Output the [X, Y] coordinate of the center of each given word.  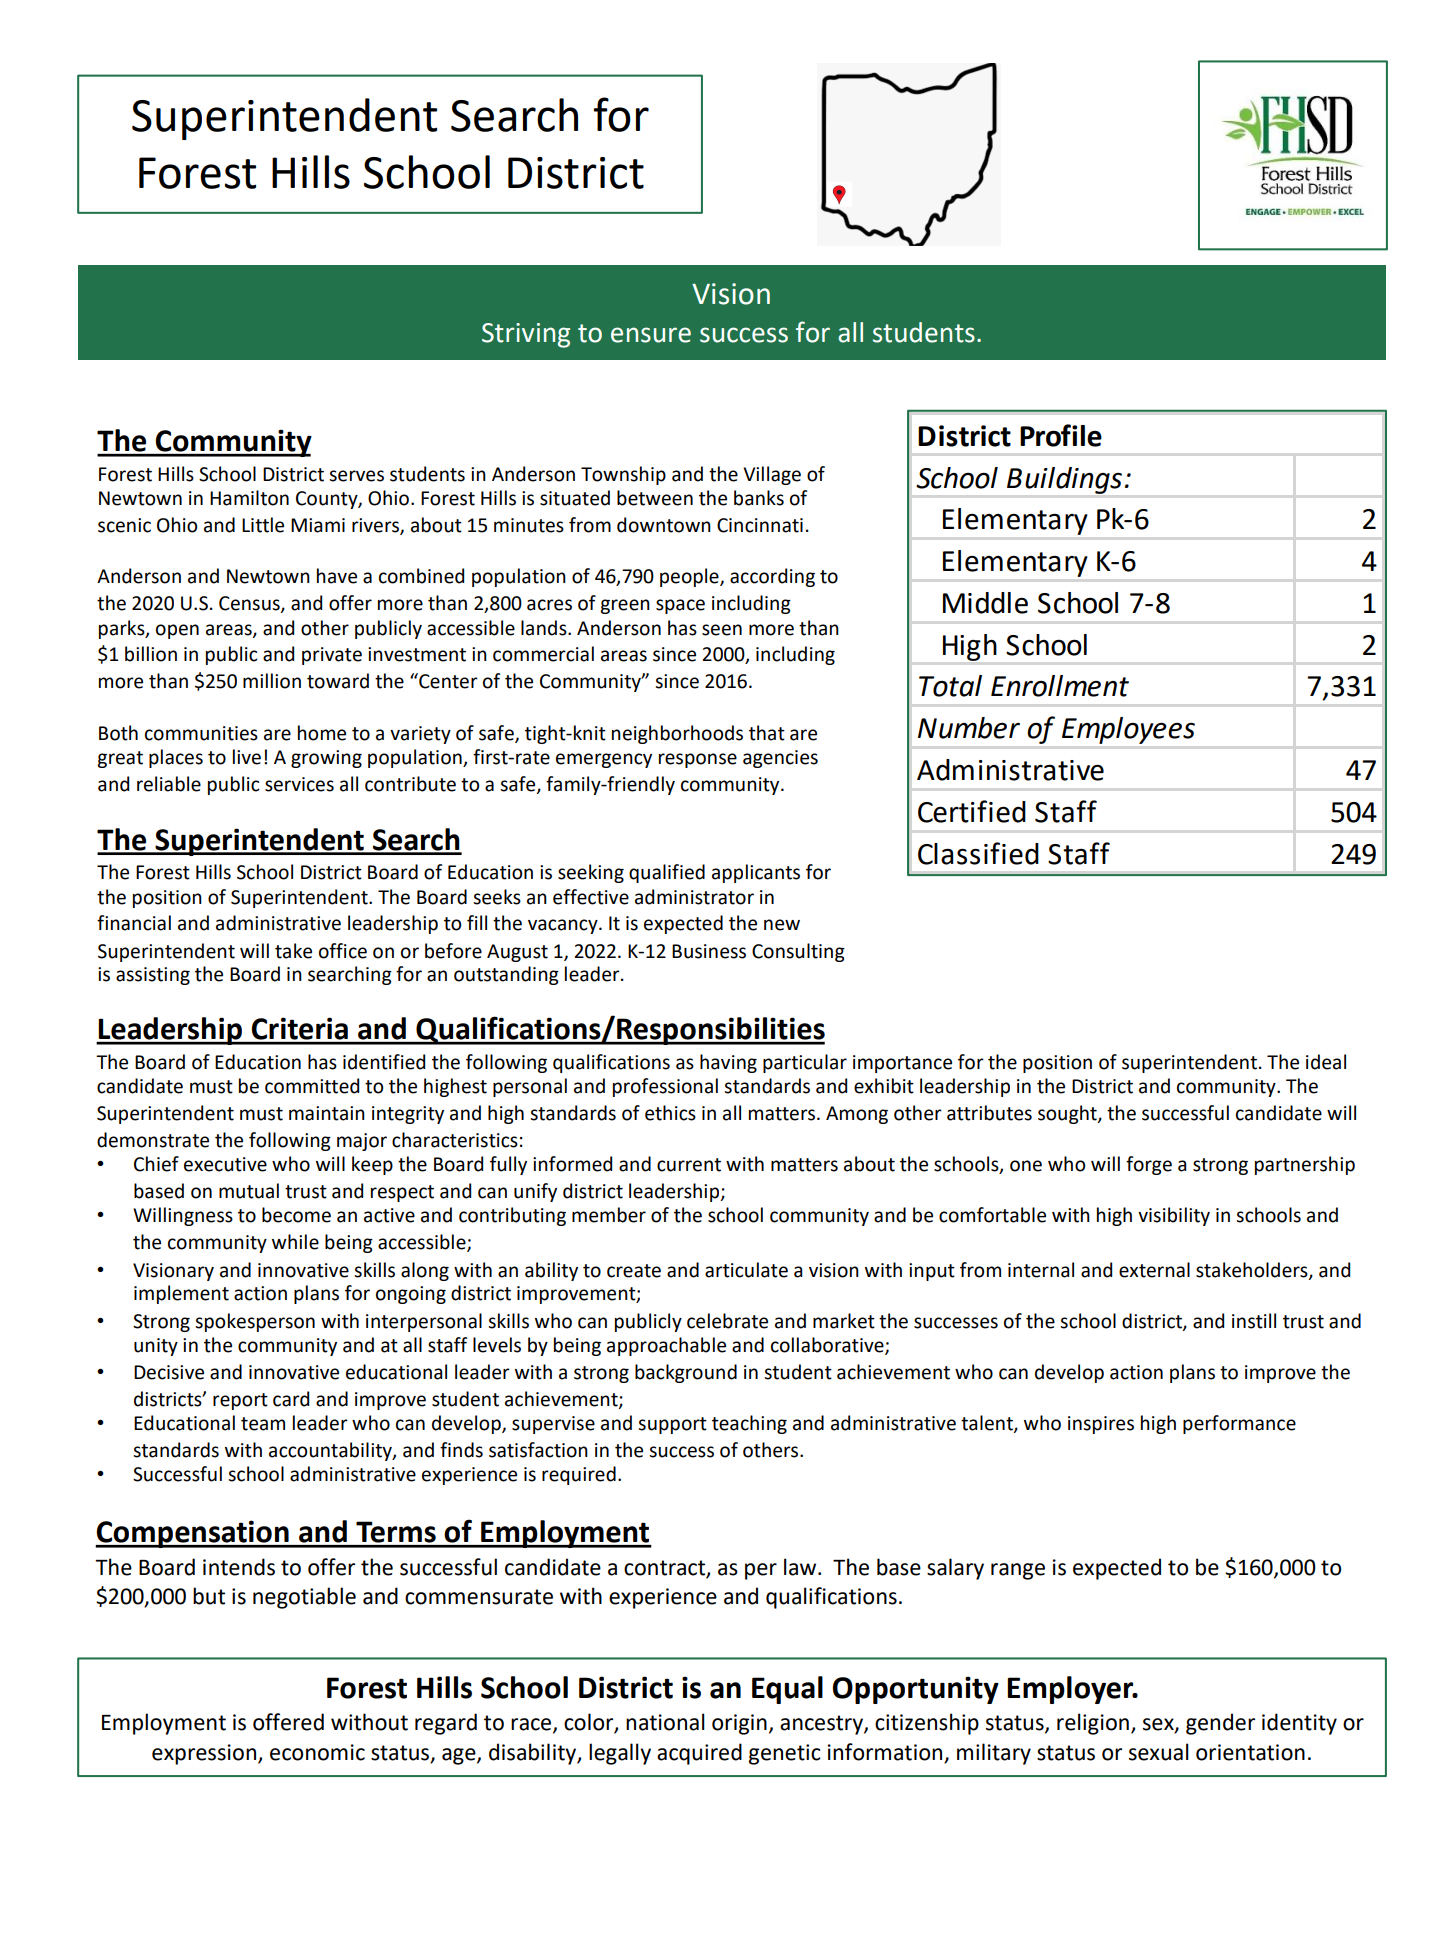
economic [317, 1752]
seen [722, 630]
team [263, 1424]
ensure [651, 335]
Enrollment [1060, 686]
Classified [978, 853]
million [272, 681]
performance [1239, 1424]
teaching [749, 1424]
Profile [1061, 435]
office [343, 951]
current [689, 1165]
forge [1149, 1165]
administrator [694, 897]
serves [356, 476]
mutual [249, 1191]
